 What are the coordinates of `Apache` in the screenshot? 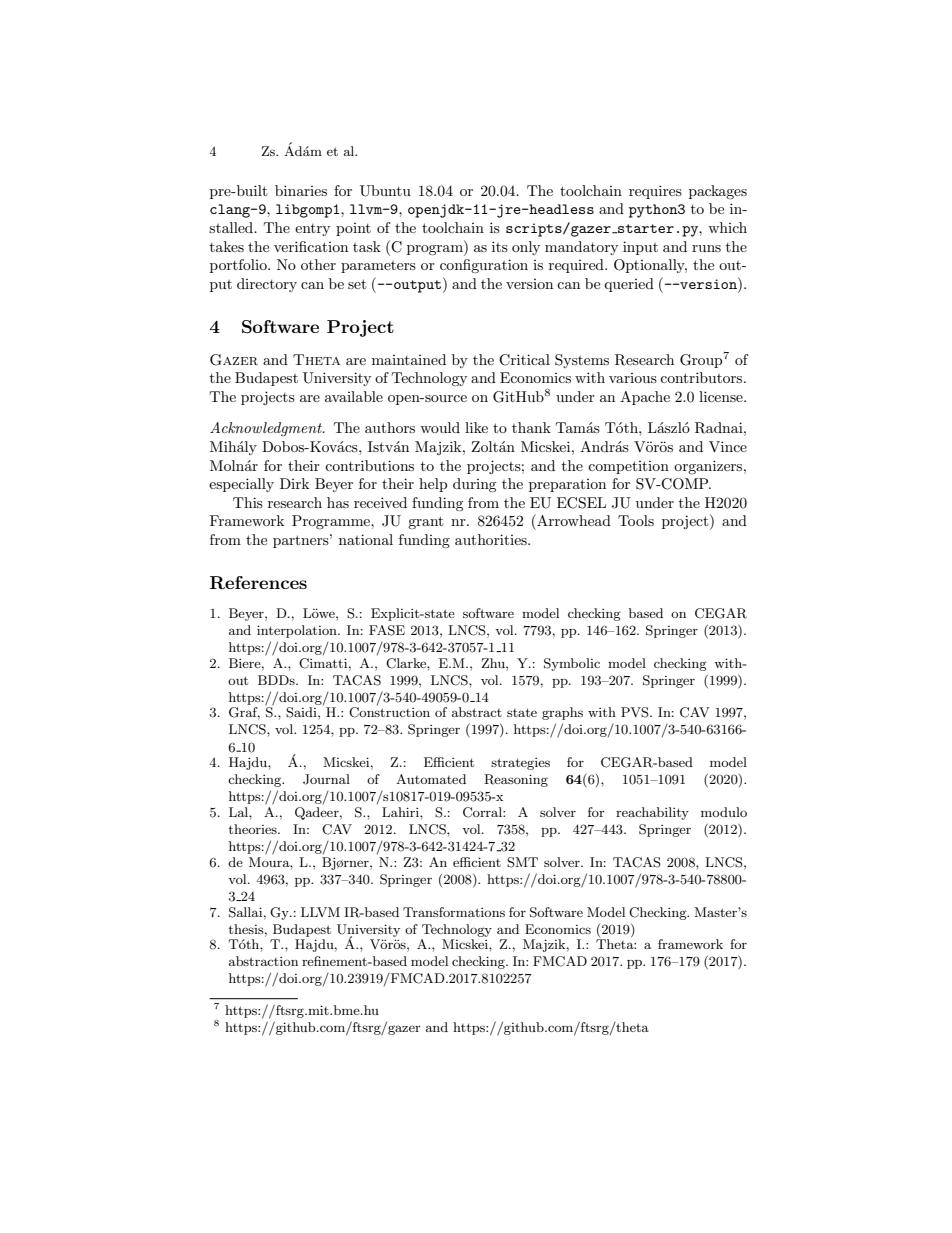 It's located at (645, 398).
